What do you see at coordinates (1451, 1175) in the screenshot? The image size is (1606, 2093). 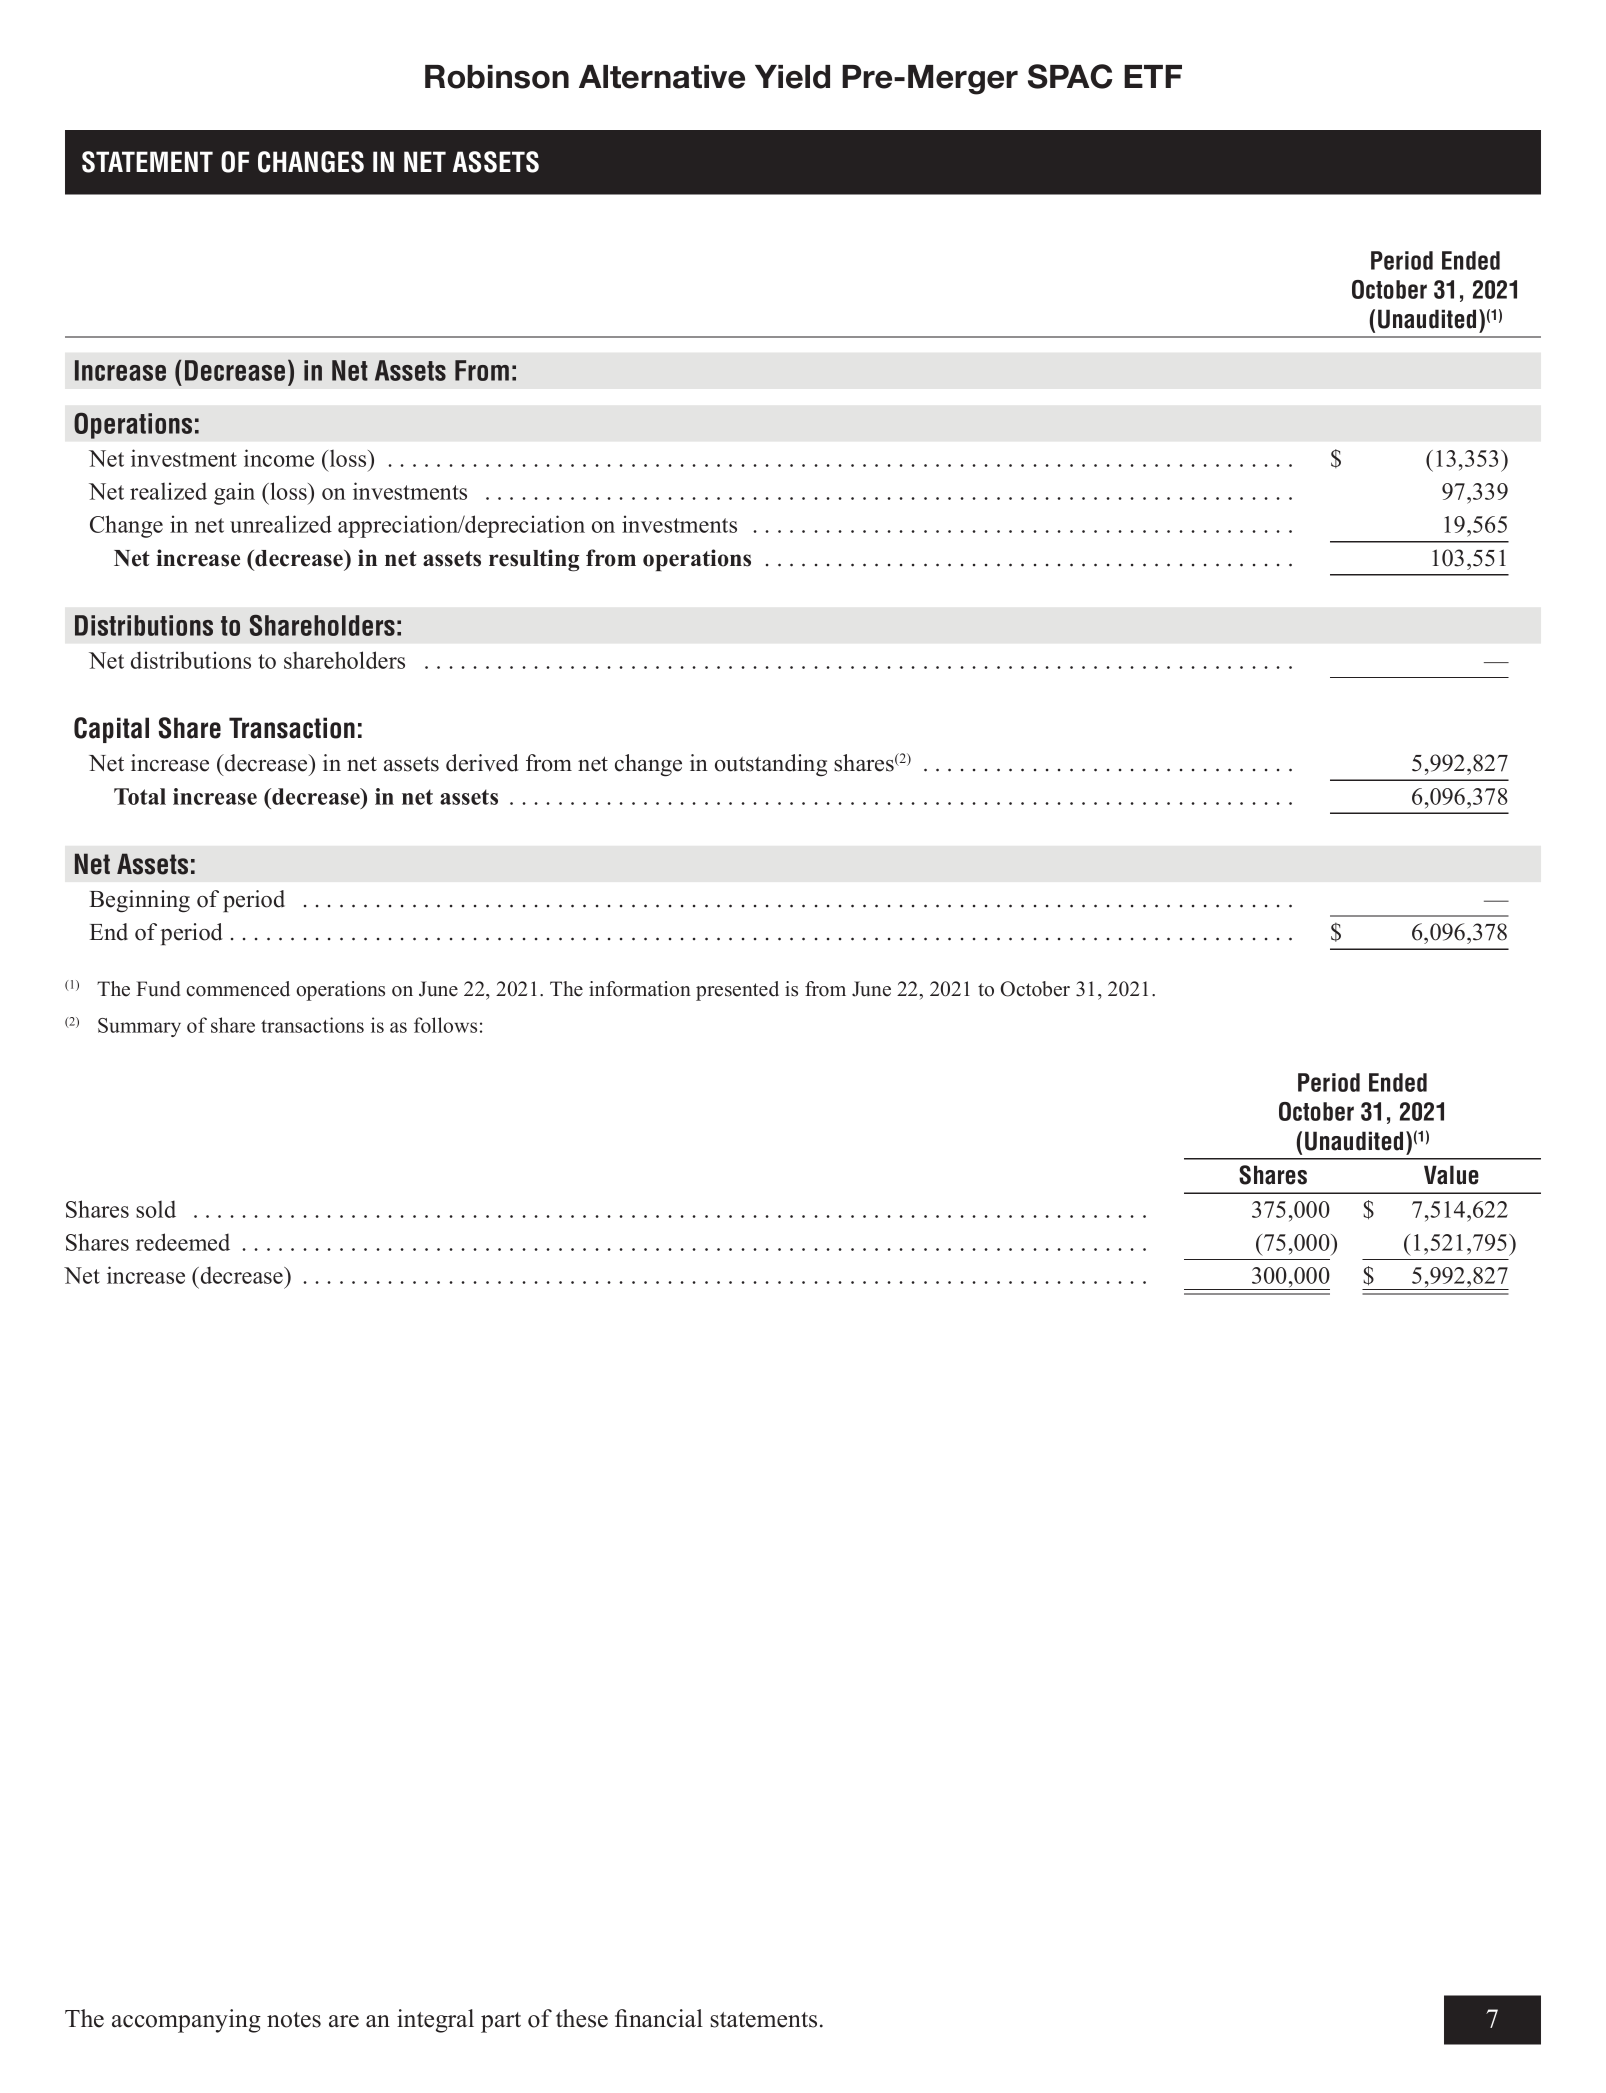 I see `Value` at bounding box center [1451, 1175].
